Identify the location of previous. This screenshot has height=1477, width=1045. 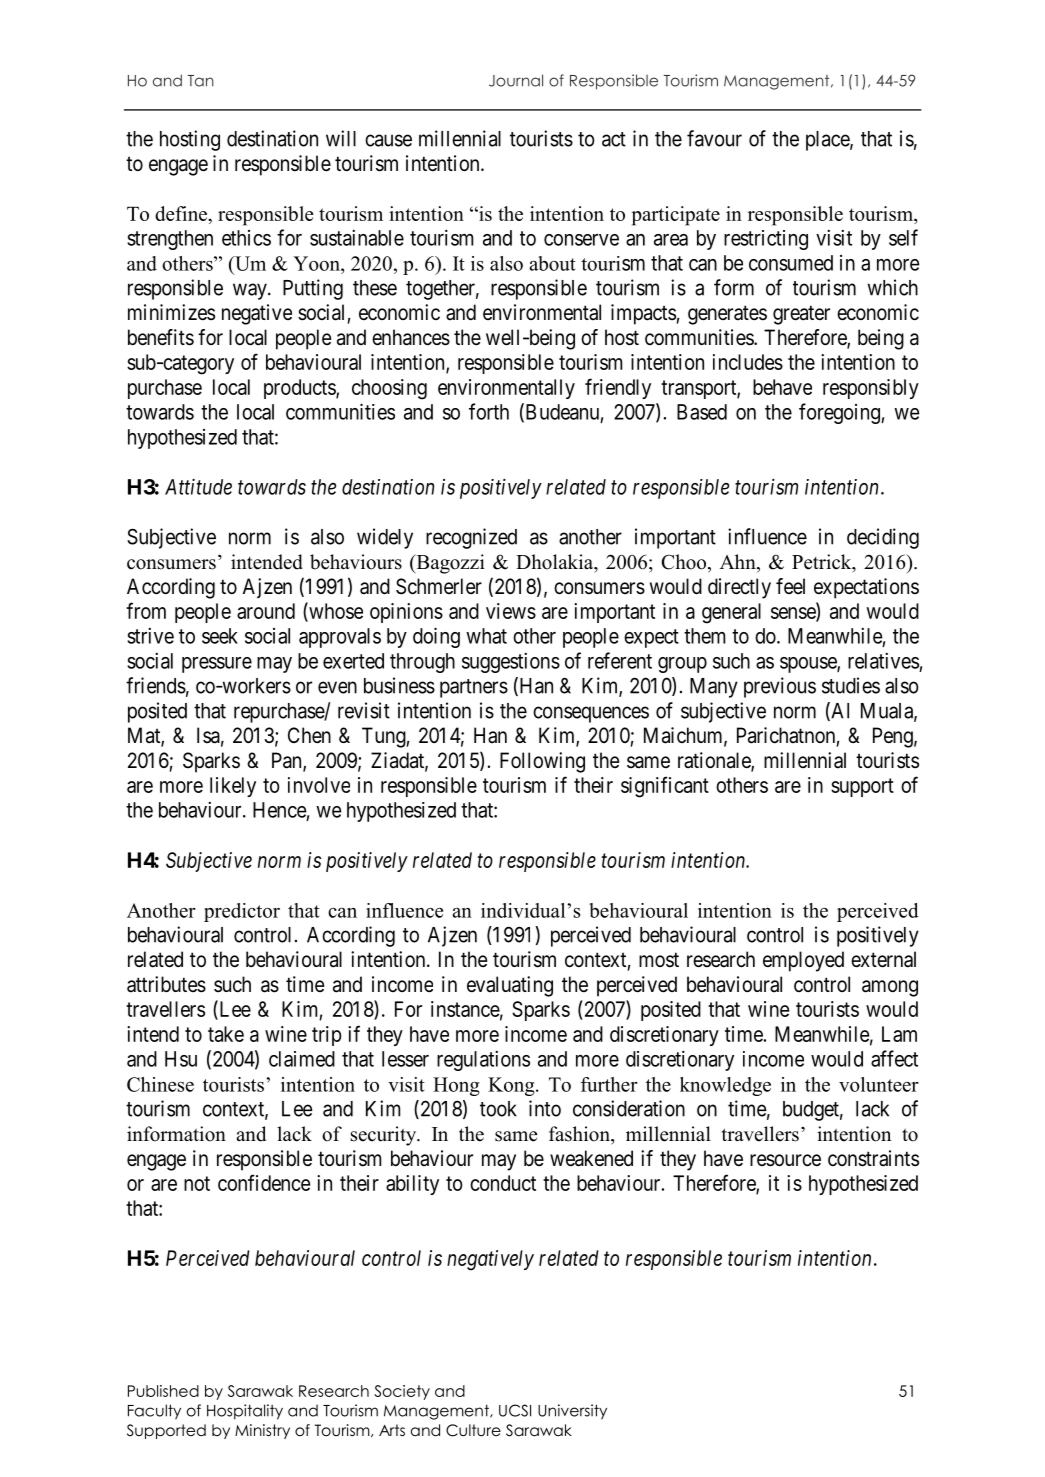
(780, 687).
